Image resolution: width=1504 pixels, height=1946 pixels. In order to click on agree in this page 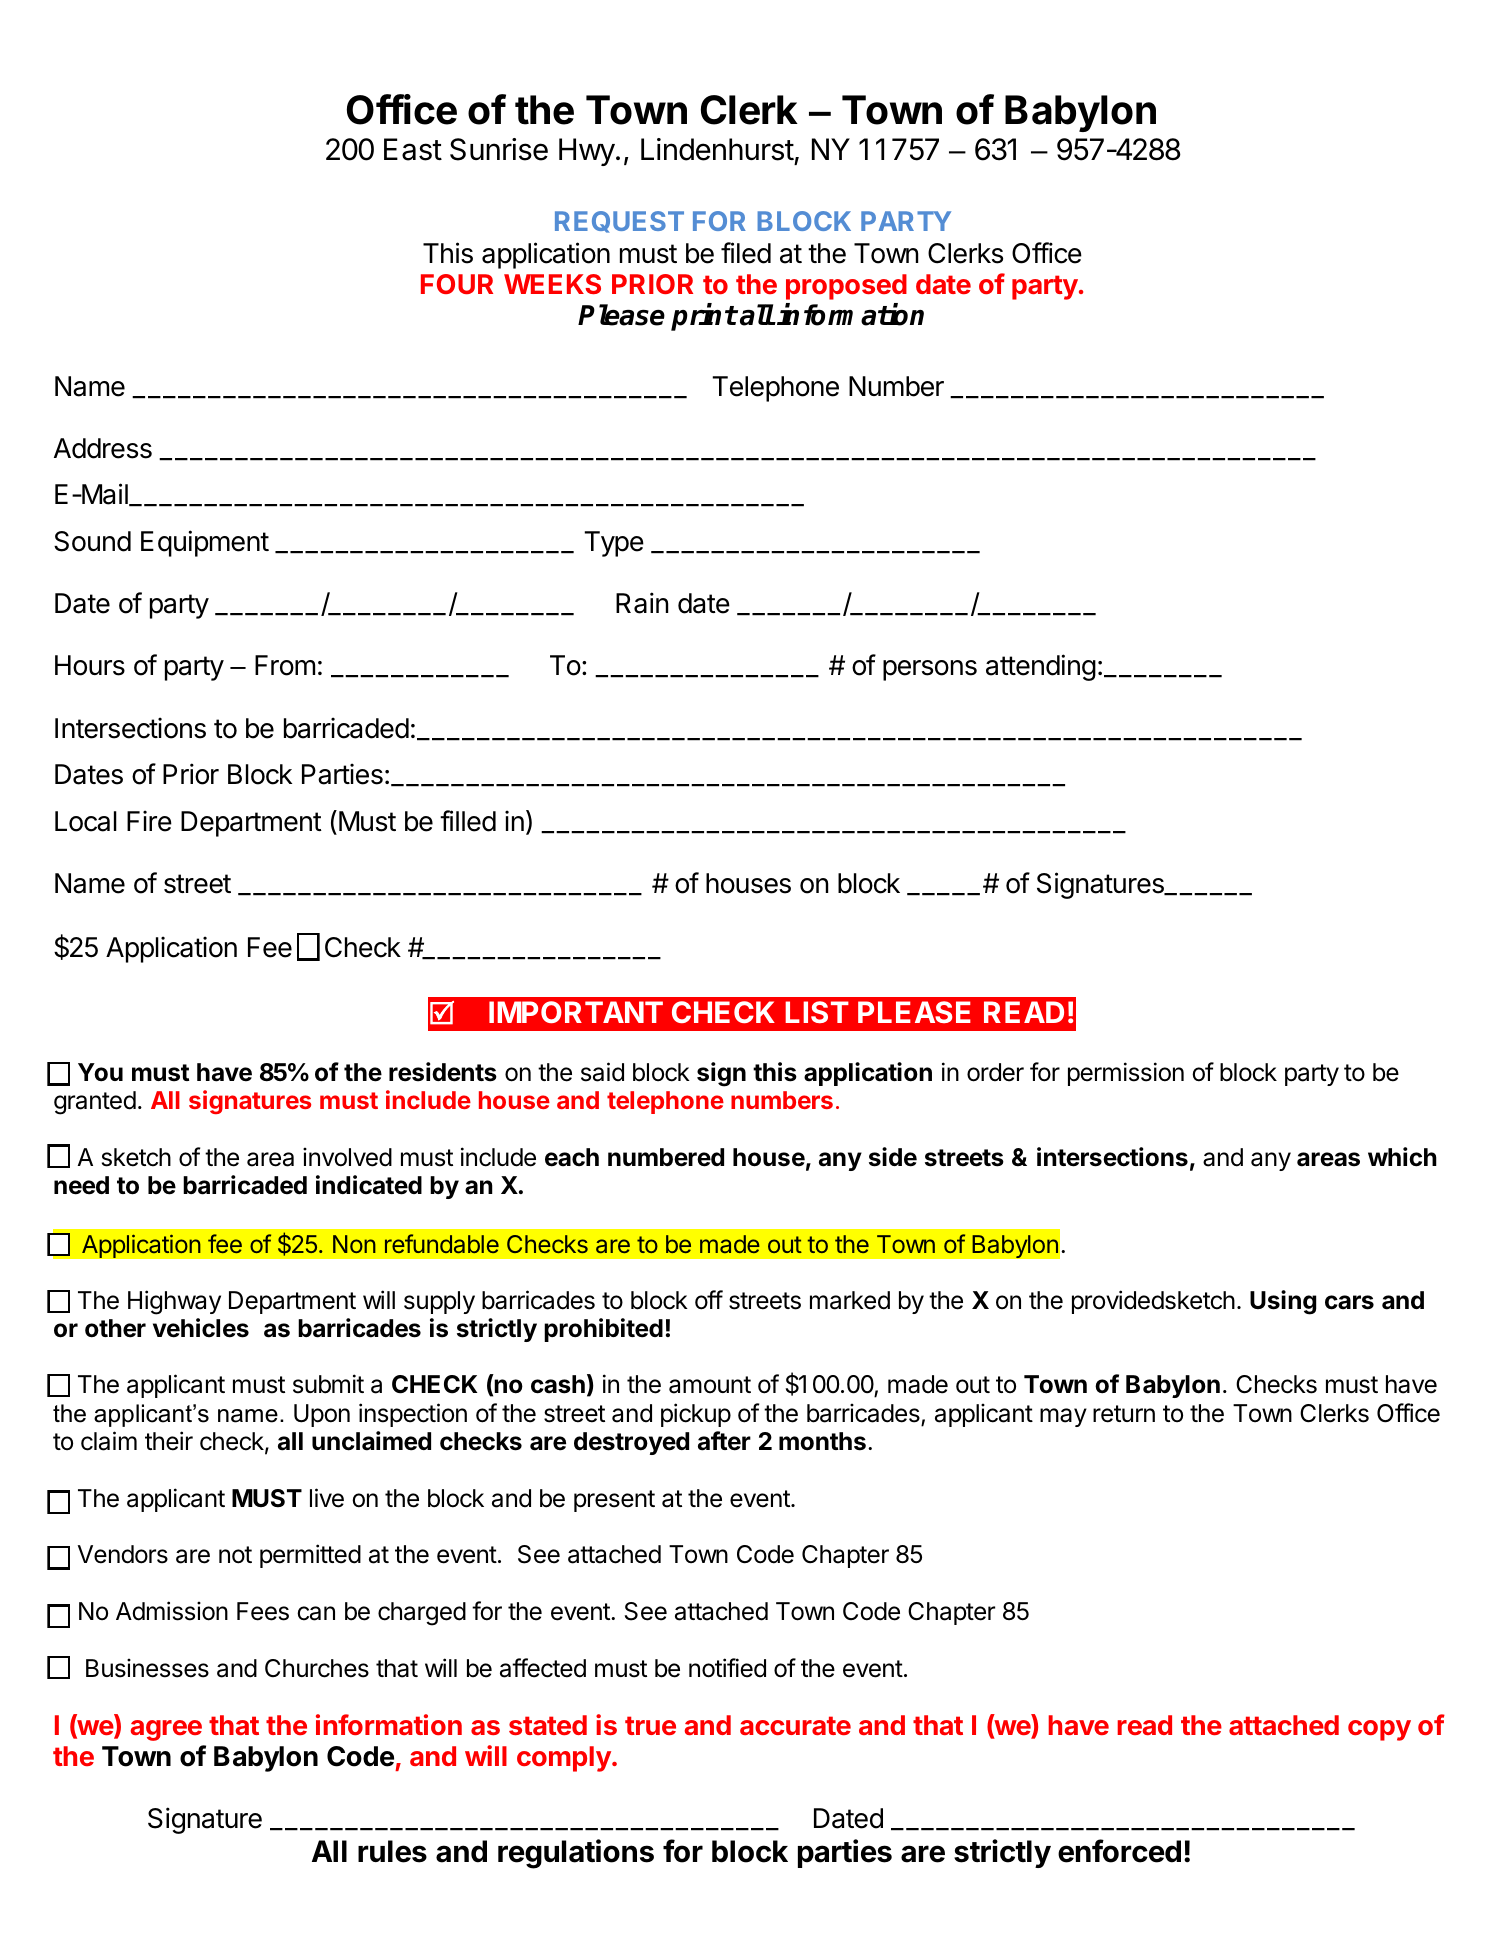, I will do `click(166, 1730)`.
